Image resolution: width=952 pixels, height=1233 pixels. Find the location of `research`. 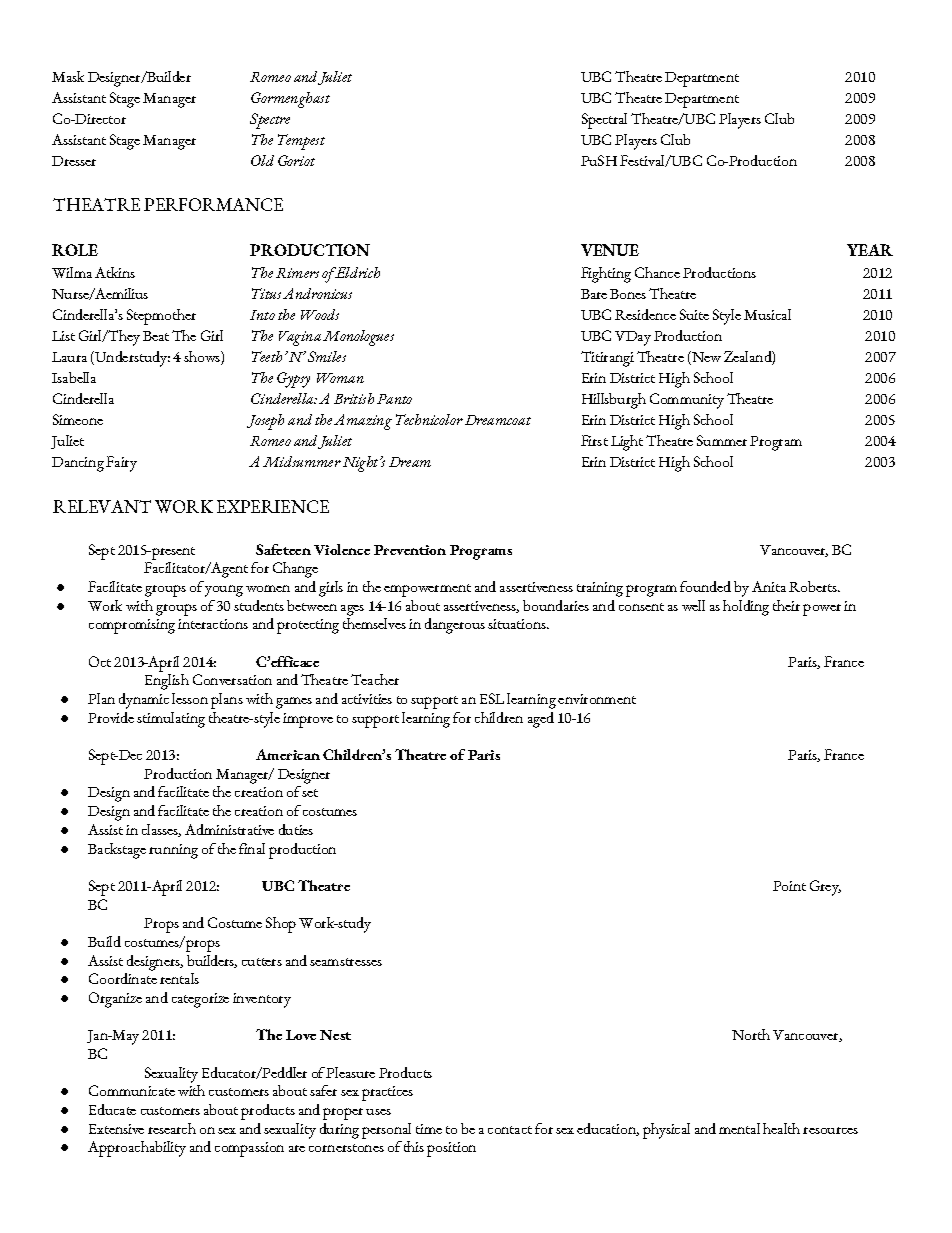

research is located at coordinates (172, 1128).
